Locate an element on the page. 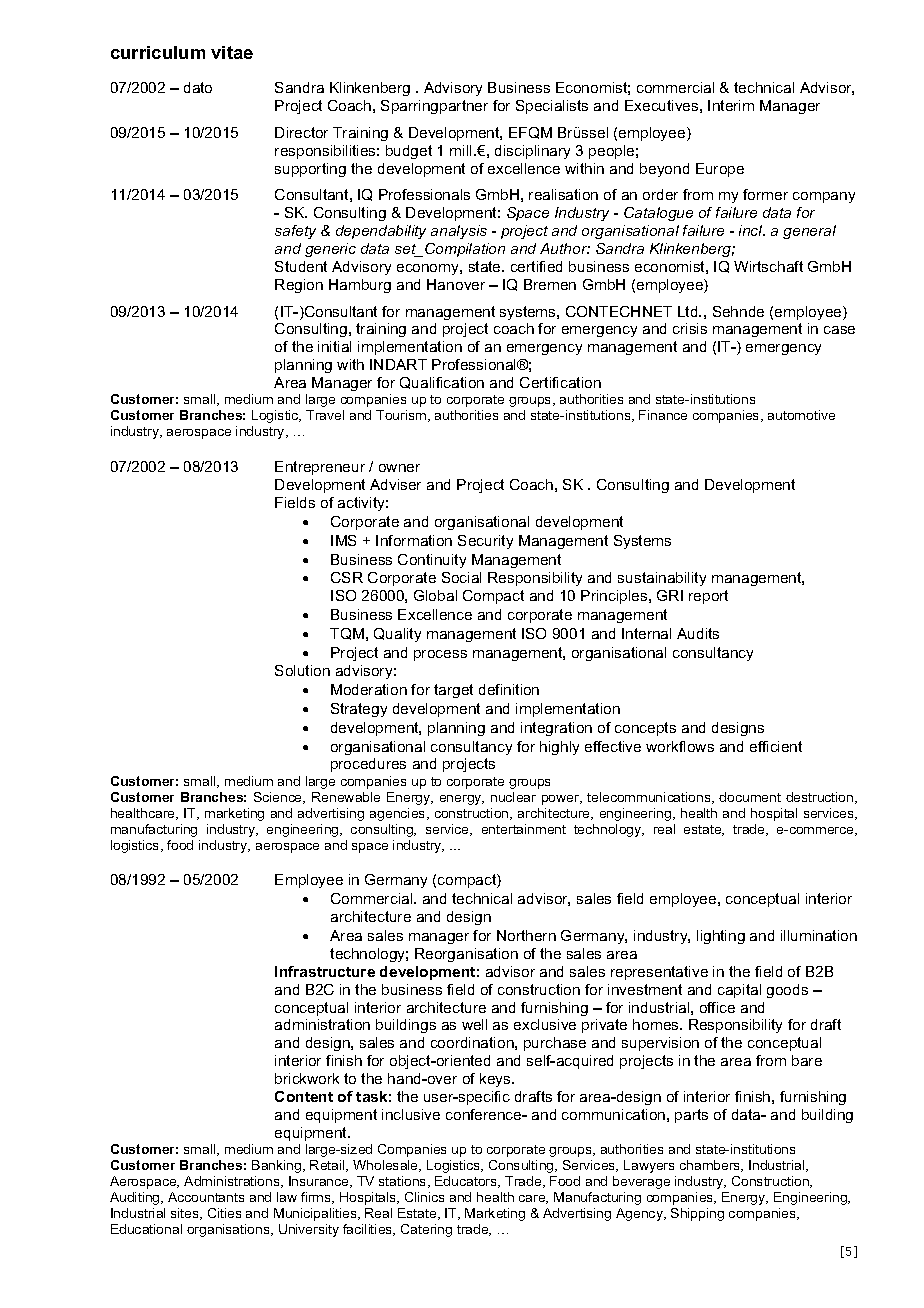  initial is located at coordinates (334, 346).
